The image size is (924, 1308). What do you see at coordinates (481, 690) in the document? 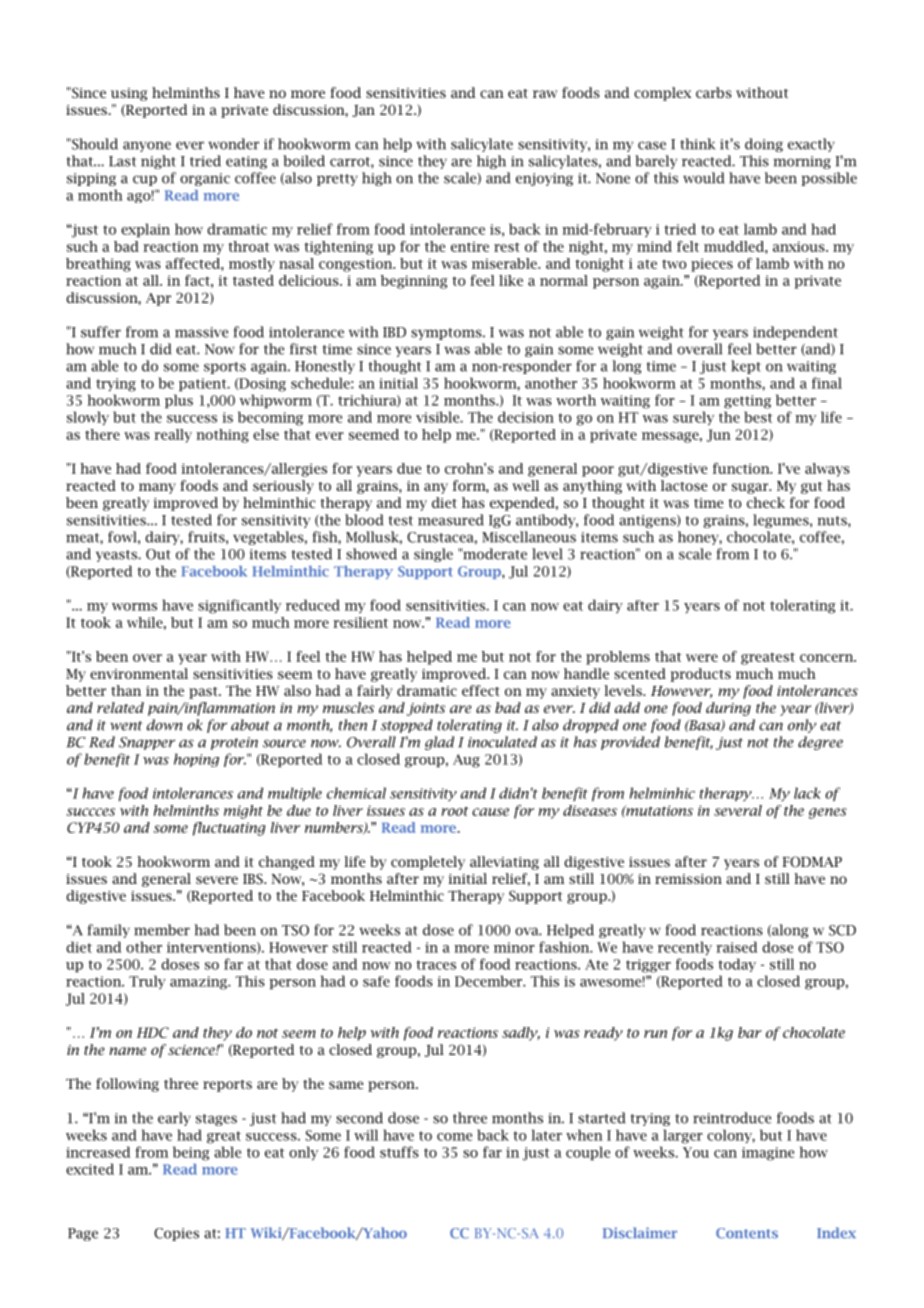
I see `effect` at bounding box center [481, 690].
